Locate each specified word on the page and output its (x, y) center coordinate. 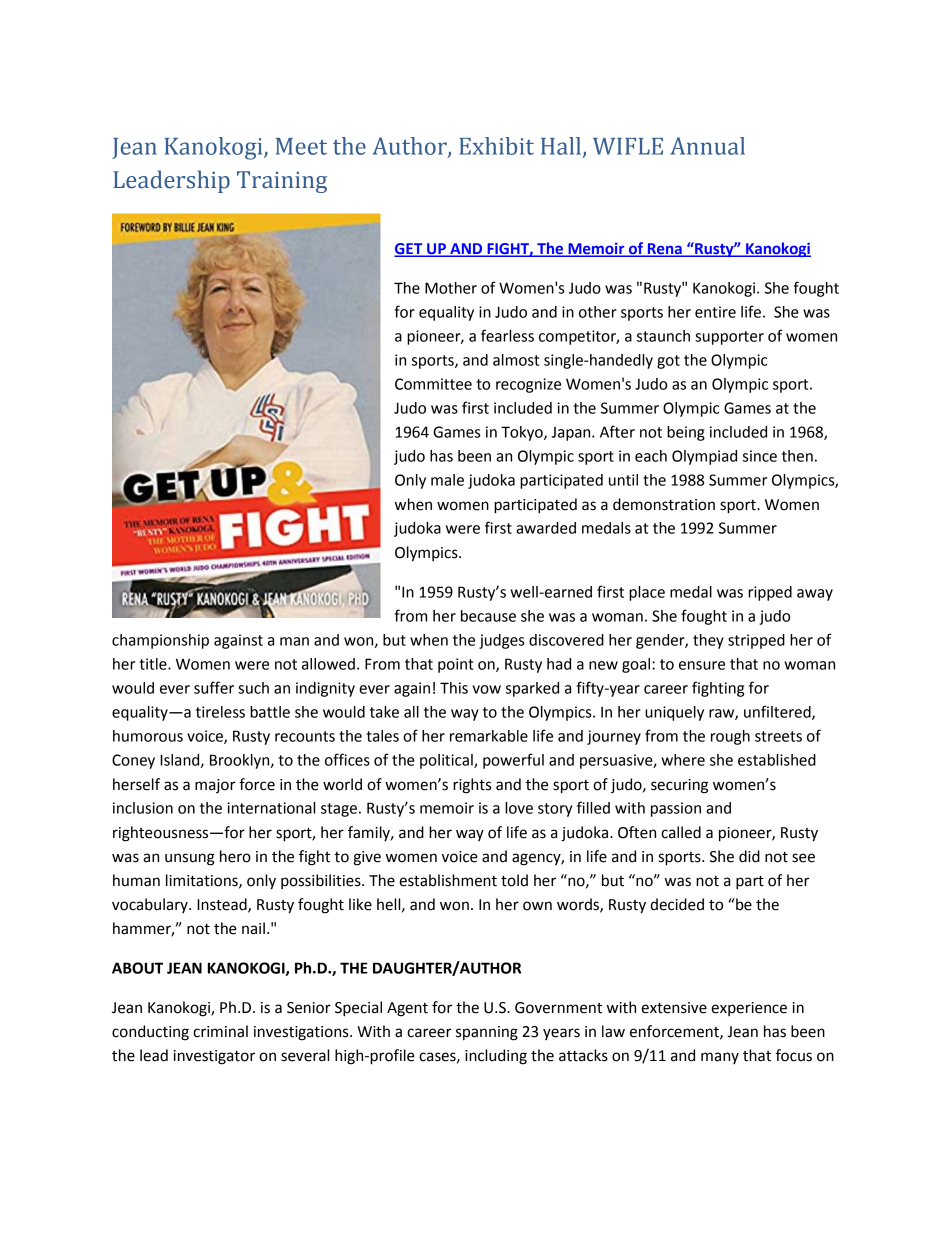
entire (715, 312)
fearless (507, 335)
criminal (220, 1031)
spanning (487, 1033)
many (720, 1058)
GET (409, 250)
